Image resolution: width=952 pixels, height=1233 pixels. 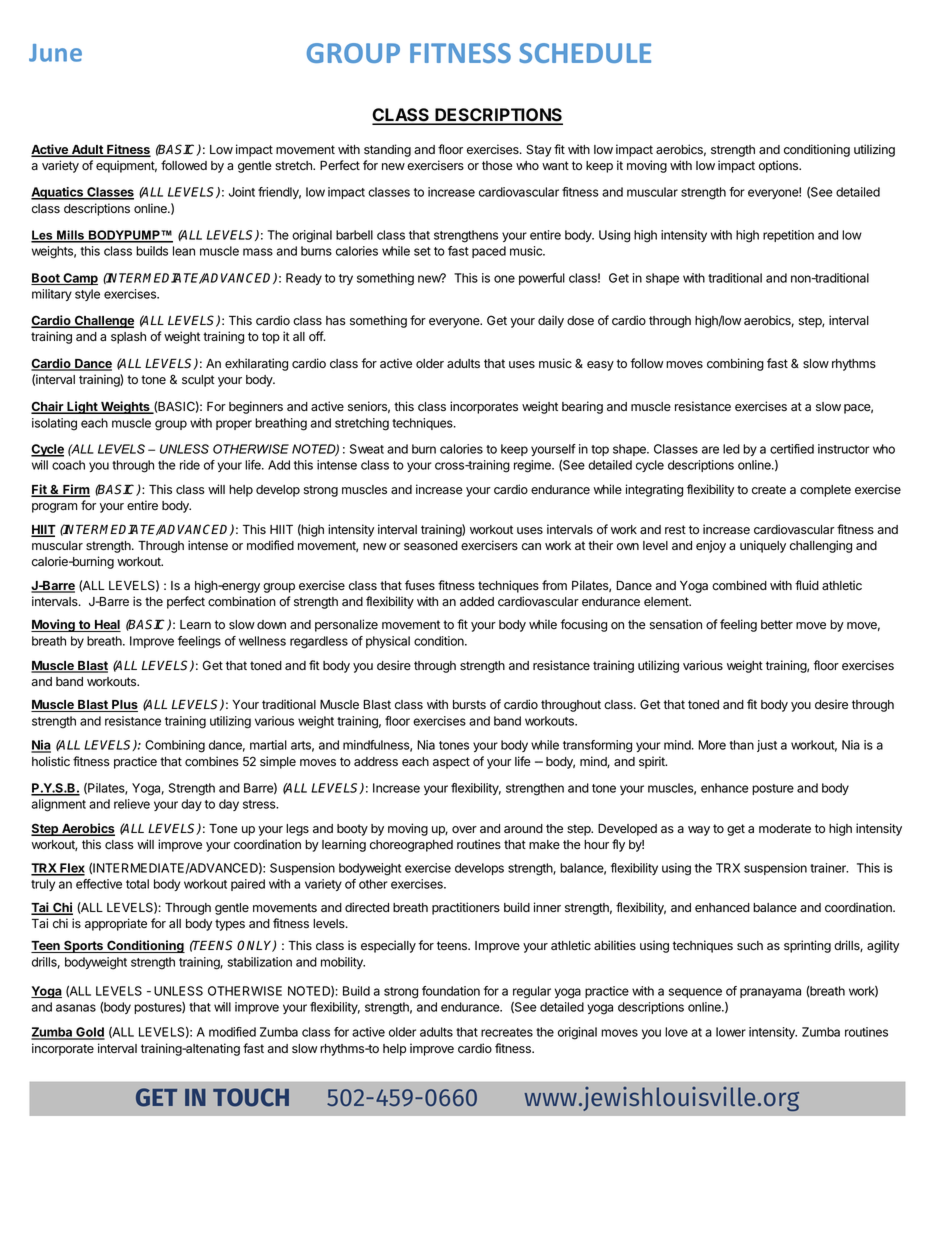 What do you see at coordinates (551, 321) in the image?
I see `daily` at bounding box center [551, 321].
